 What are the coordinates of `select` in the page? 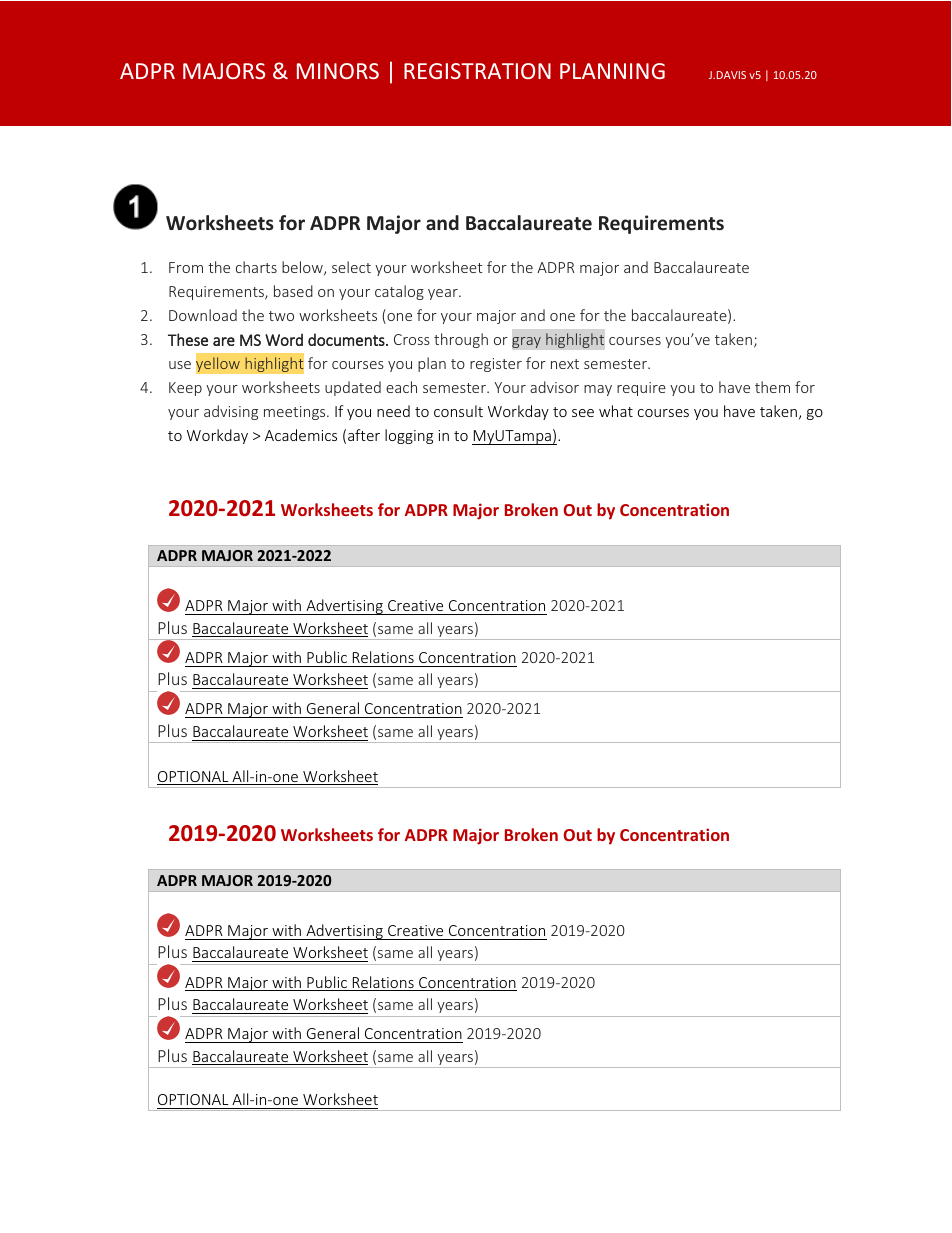 It's located at (351, 267).
